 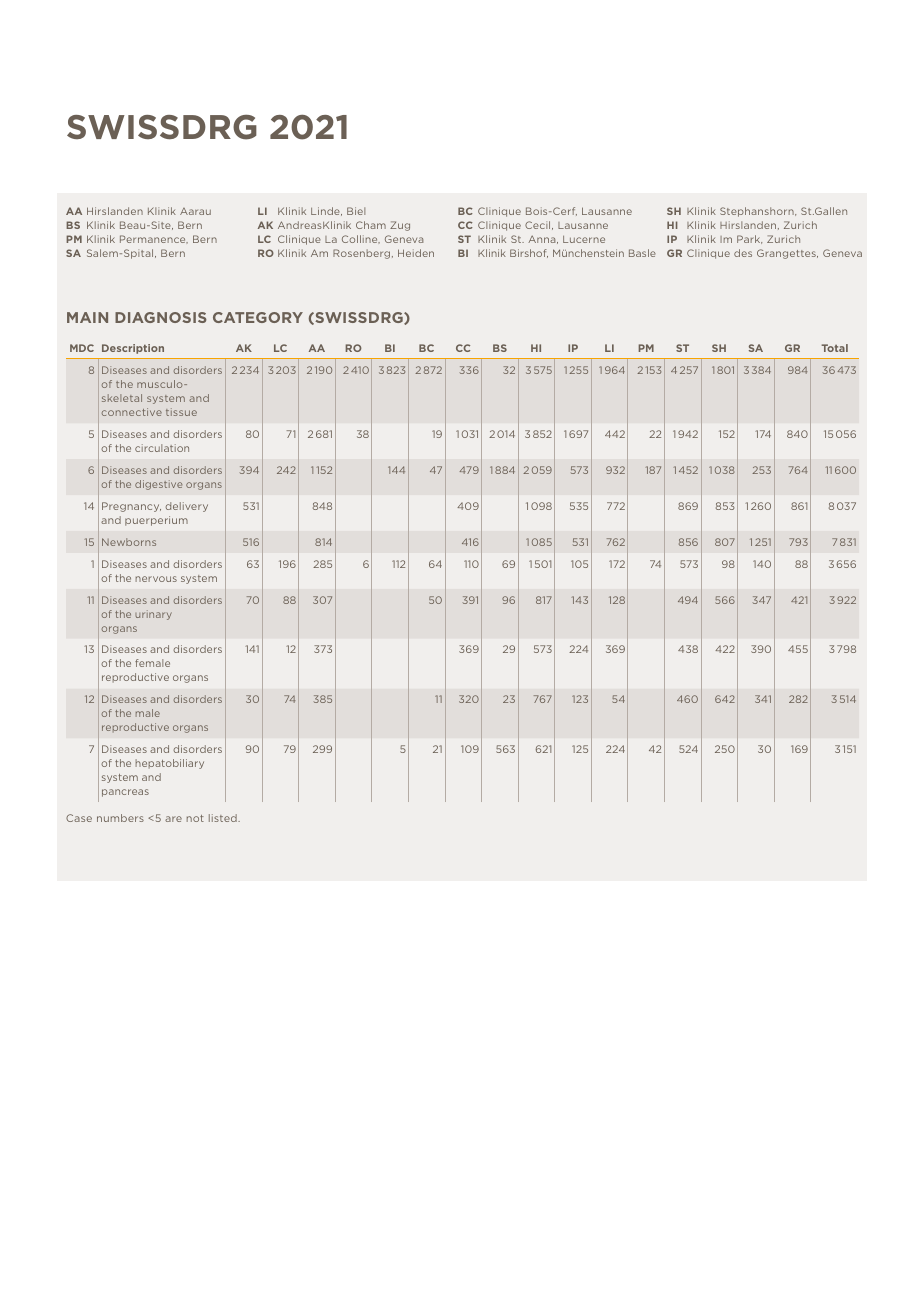 What do you see at coordinates (153, 615) in the page?
I see `urinary` at bounding box center [153, 615].
